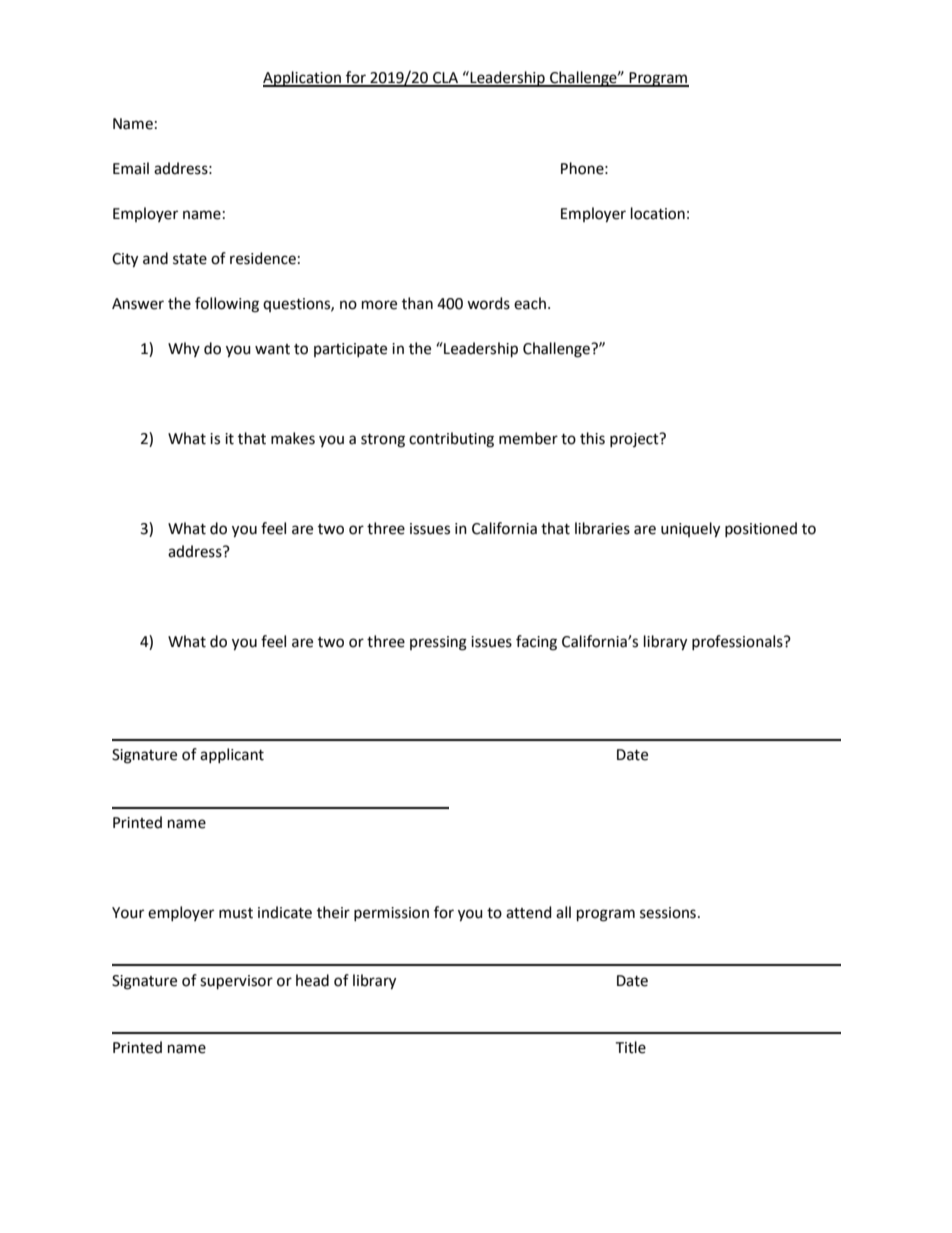 This document has height=1233, width=952. I want to click on pressing, so click(438, 643).
